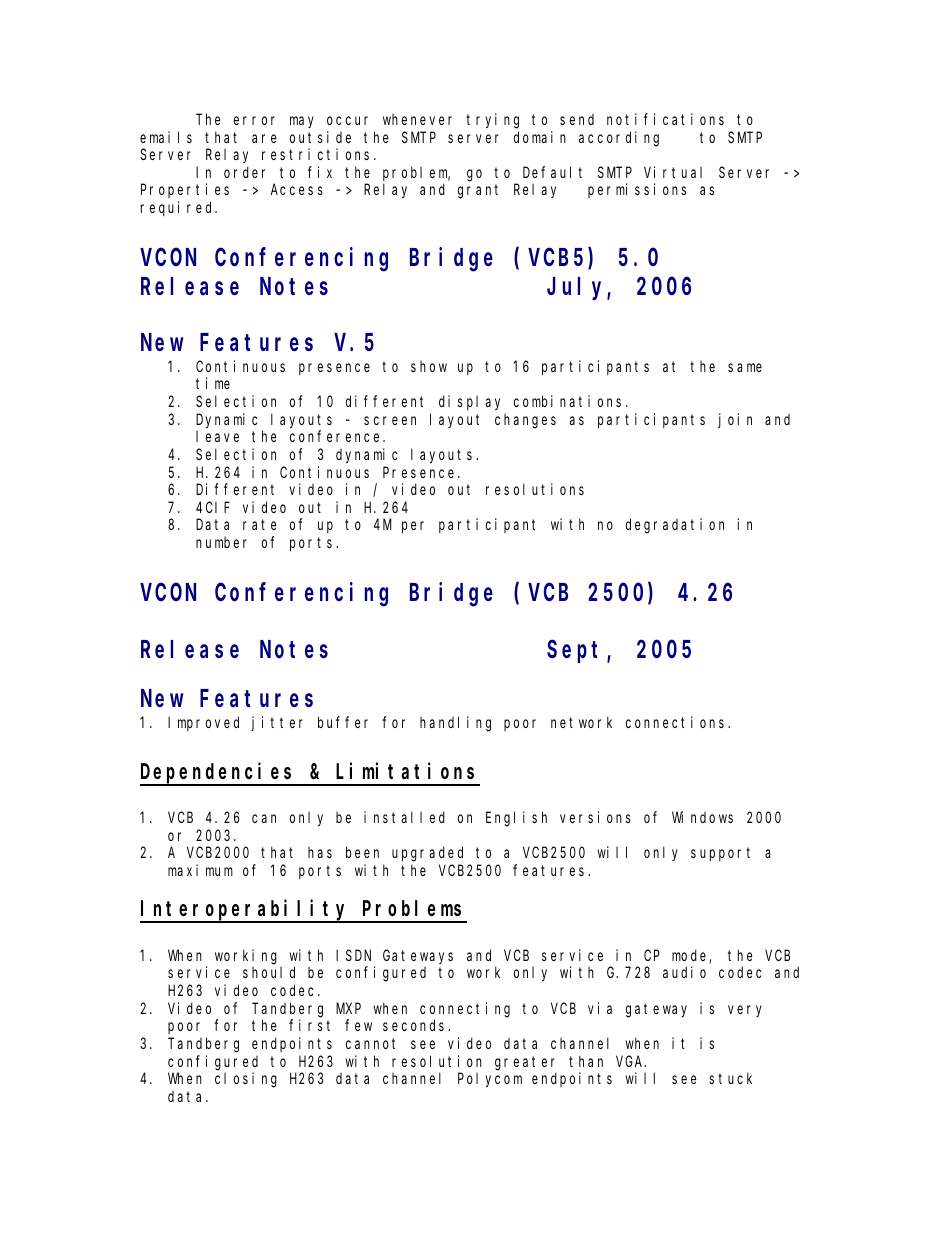 This page has width=952, height=1233. What do you see at coordinates (665, 119) in the page?
I see `notifications` at bounding box center [665, 119].
